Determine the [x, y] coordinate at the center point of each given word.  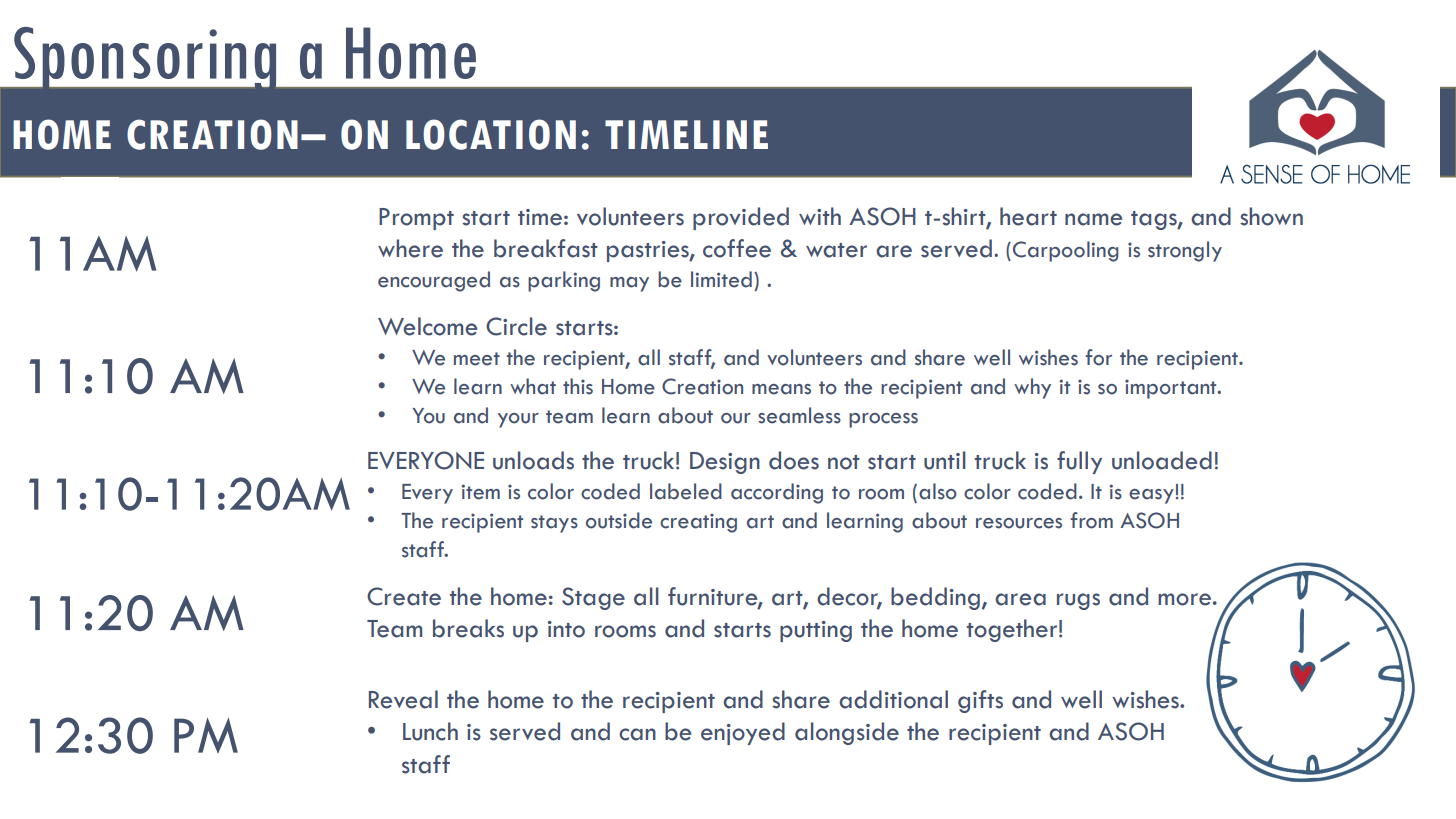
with [820, 216]
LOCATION [491, 134]
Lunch [430, 731]
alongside [847, 733]
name [1093, 219]
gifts [980, 701]
